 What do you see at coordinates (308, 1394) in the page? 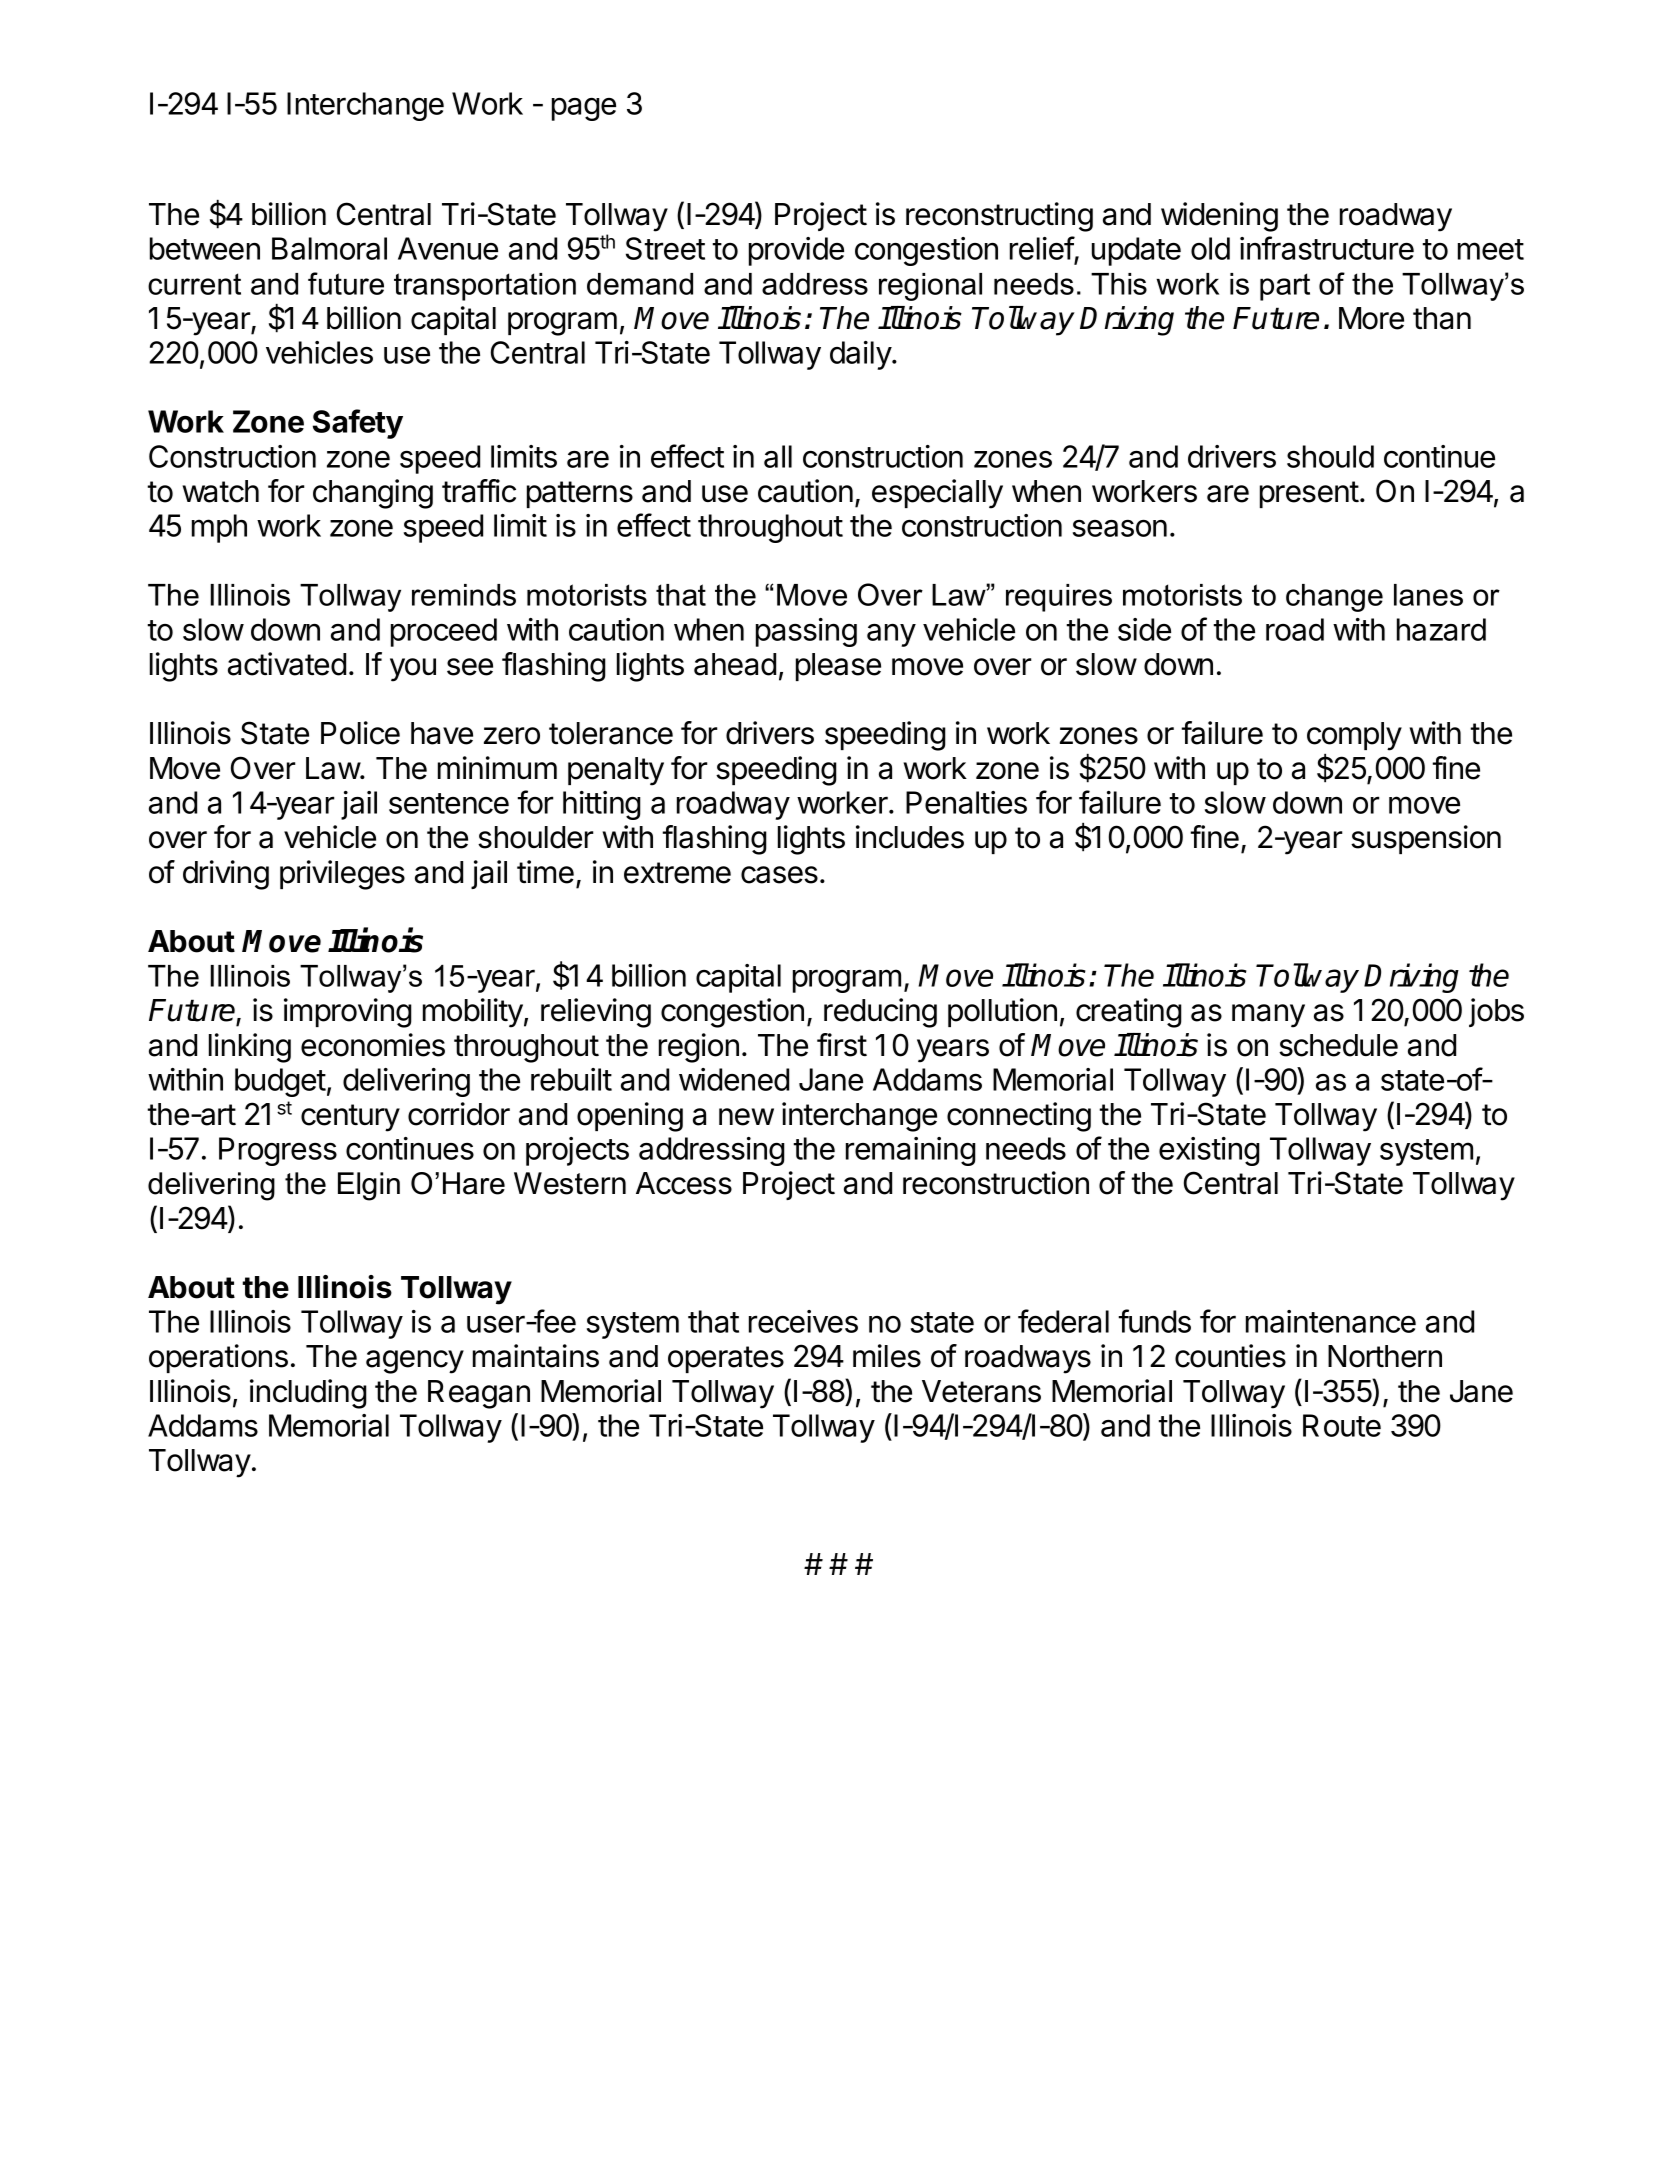
I see `including` at bounding box center [308, 1394].
